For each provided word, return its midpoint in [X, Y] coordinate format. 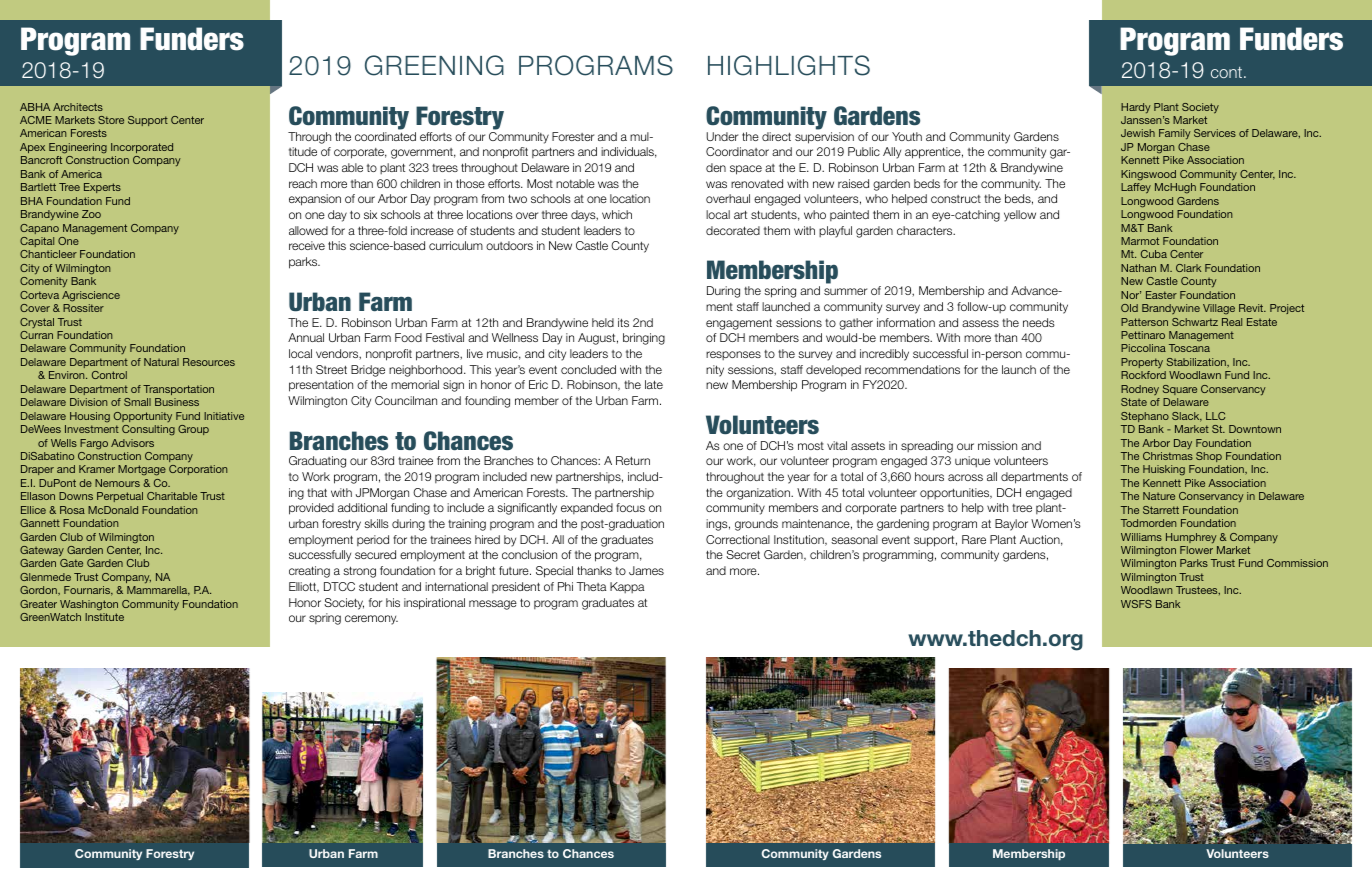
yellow [1020, 216]
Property [1142, 363]
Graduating [317, 462]
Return [633, 460]
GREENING [434, 65]
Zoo [91, 214]
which [617, 214]
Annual [306, 337]
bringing [644, 339]
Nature [1159, 496]
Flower [1196, 550]
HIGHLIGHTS [789, 65]
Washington [89, 605]
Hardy [1136, 108]
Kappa [627, 587]
